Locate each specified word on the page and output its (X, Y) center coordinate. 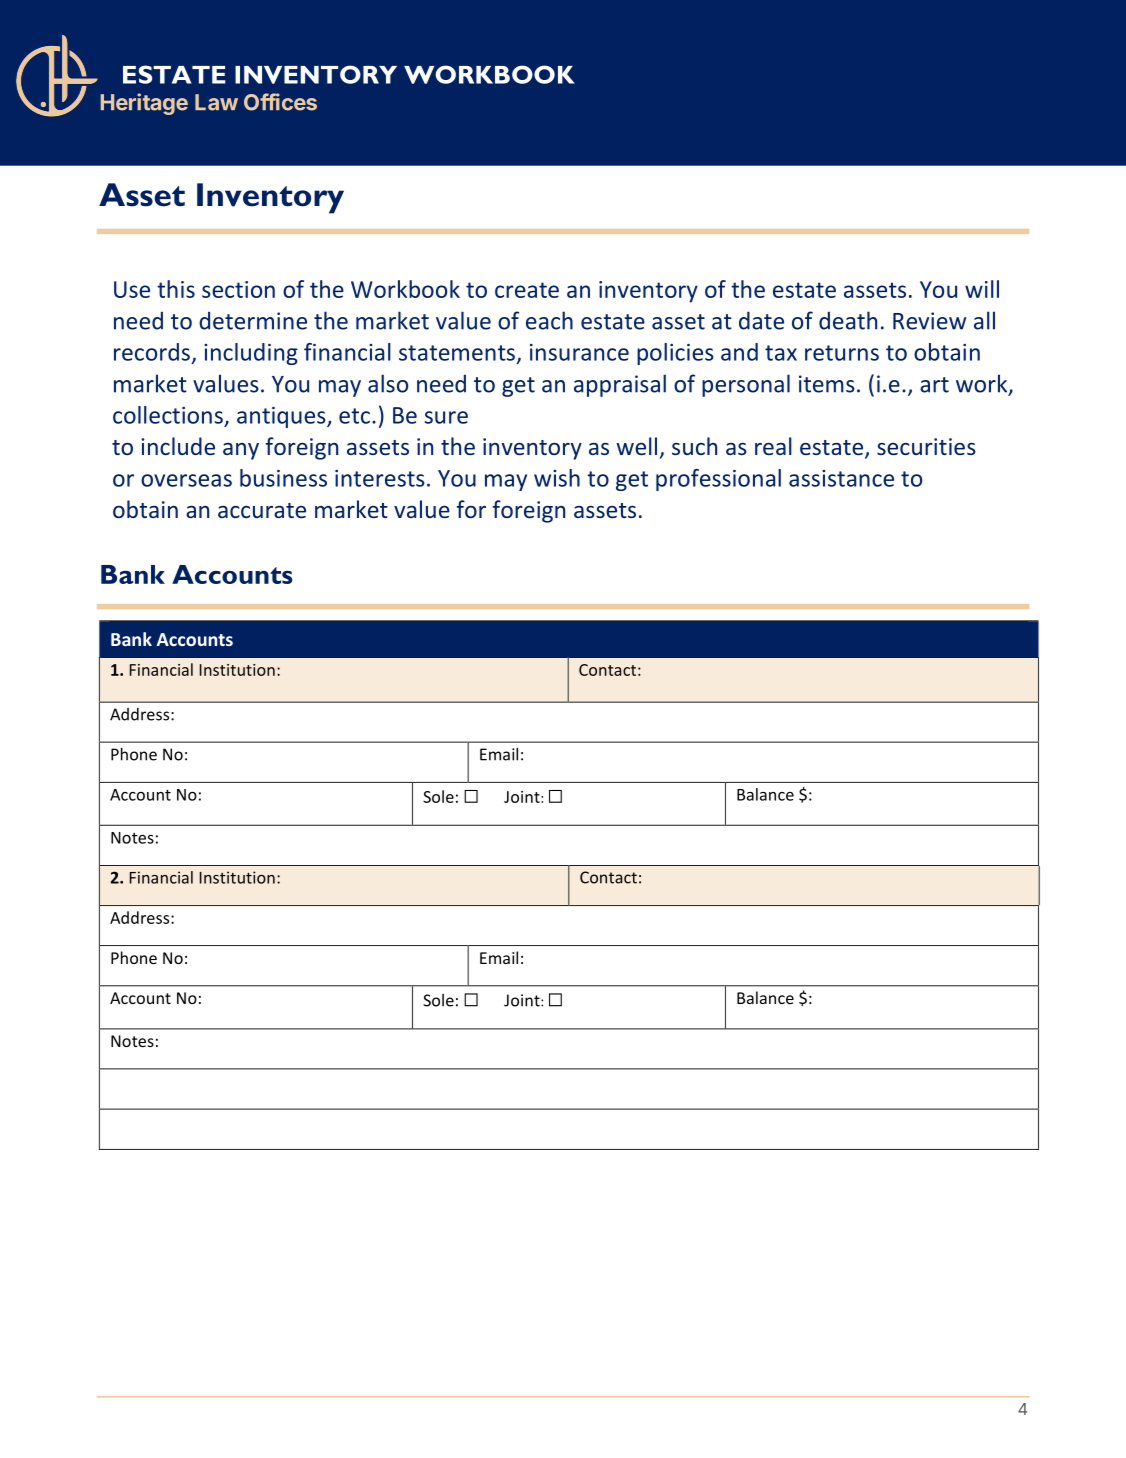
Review (929, 321)
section (238, 289)
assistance (841, 478)
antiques (282, 417)
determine (253, 320)
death (848, 320)
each (549, 320)
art (934, 385)
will (982, 289)
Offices (280, 102)
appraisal (620, 385)
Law (216, 102)
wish (557, 478)
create (527, 290)
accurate (262, 510)
